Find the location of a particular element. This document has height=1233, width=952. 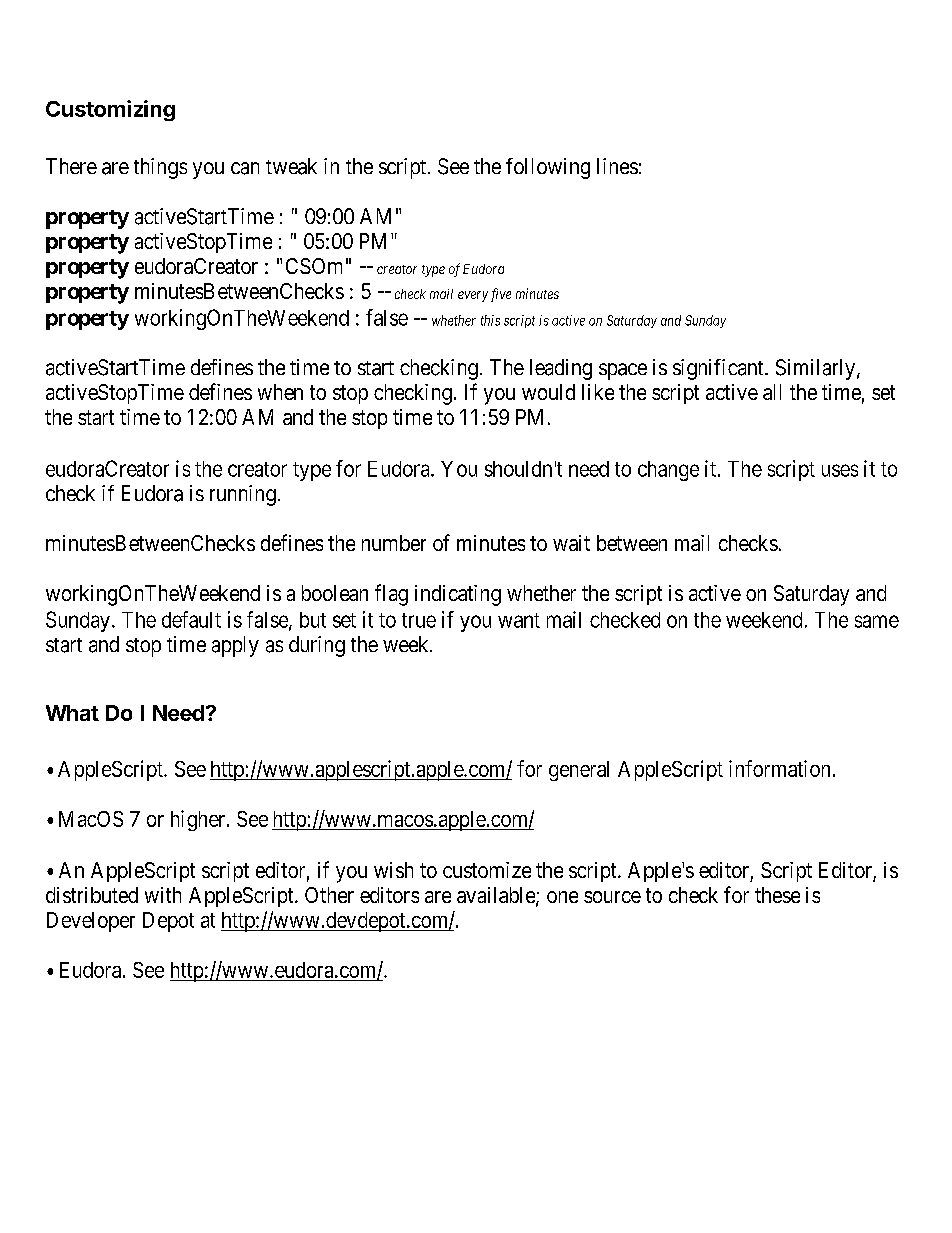

available is located at coordinates (497, 896).
